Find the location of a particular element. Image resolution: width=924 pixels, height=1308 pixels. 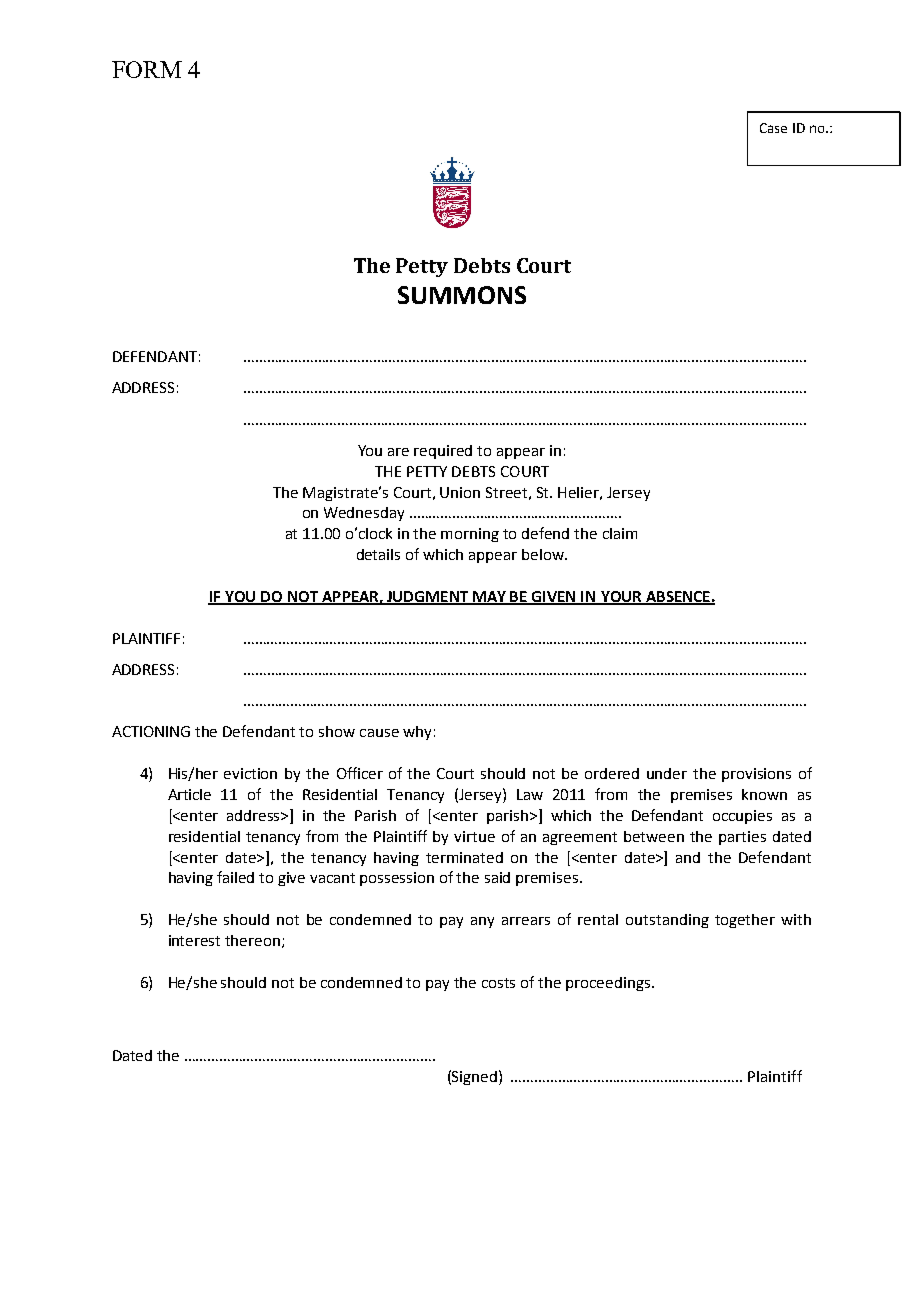

SUMMONS is located at coordinates (462, 295).
